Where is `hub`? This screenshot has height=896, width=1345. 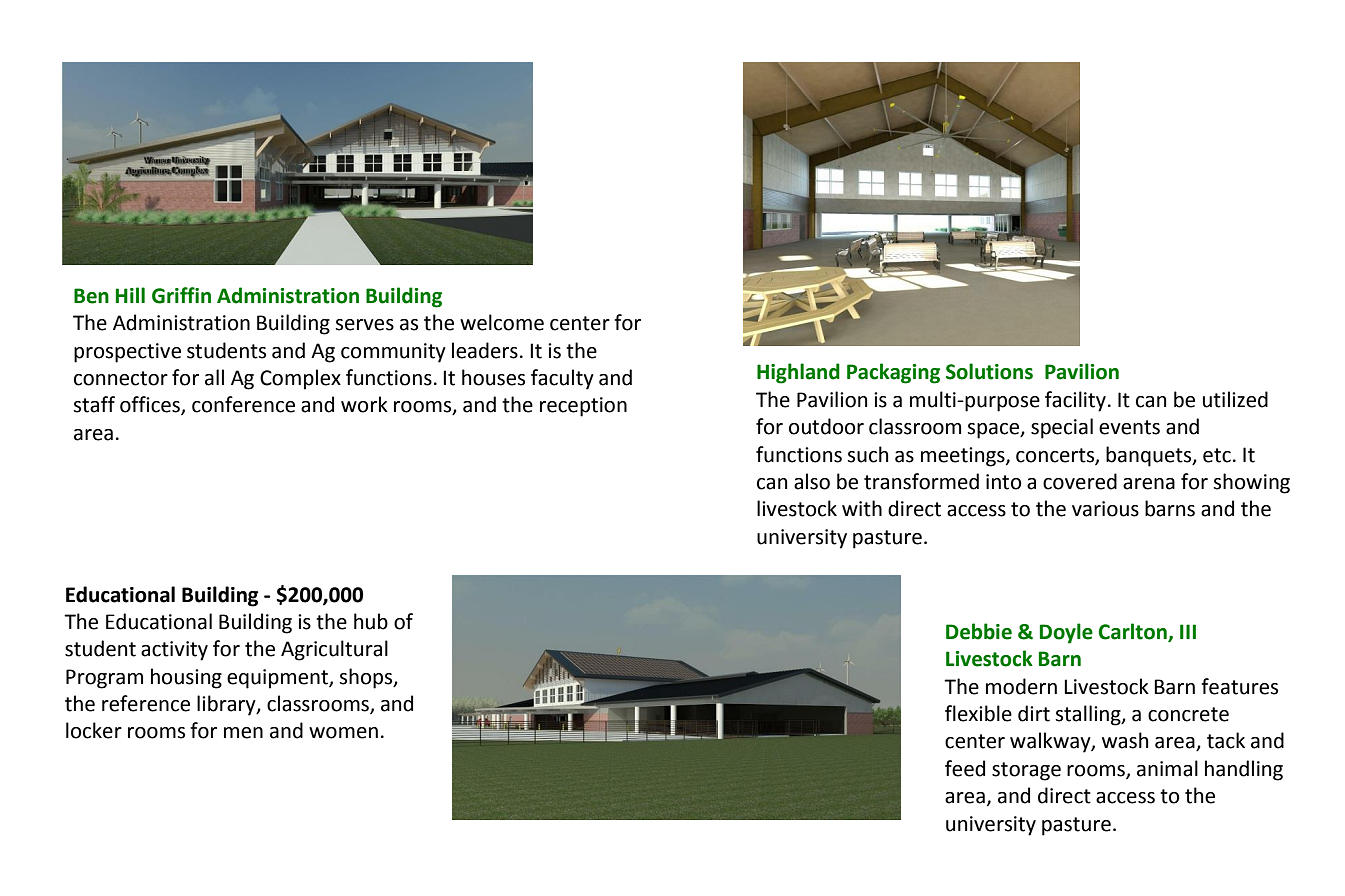
hub is located at coordinates (371, 621).
